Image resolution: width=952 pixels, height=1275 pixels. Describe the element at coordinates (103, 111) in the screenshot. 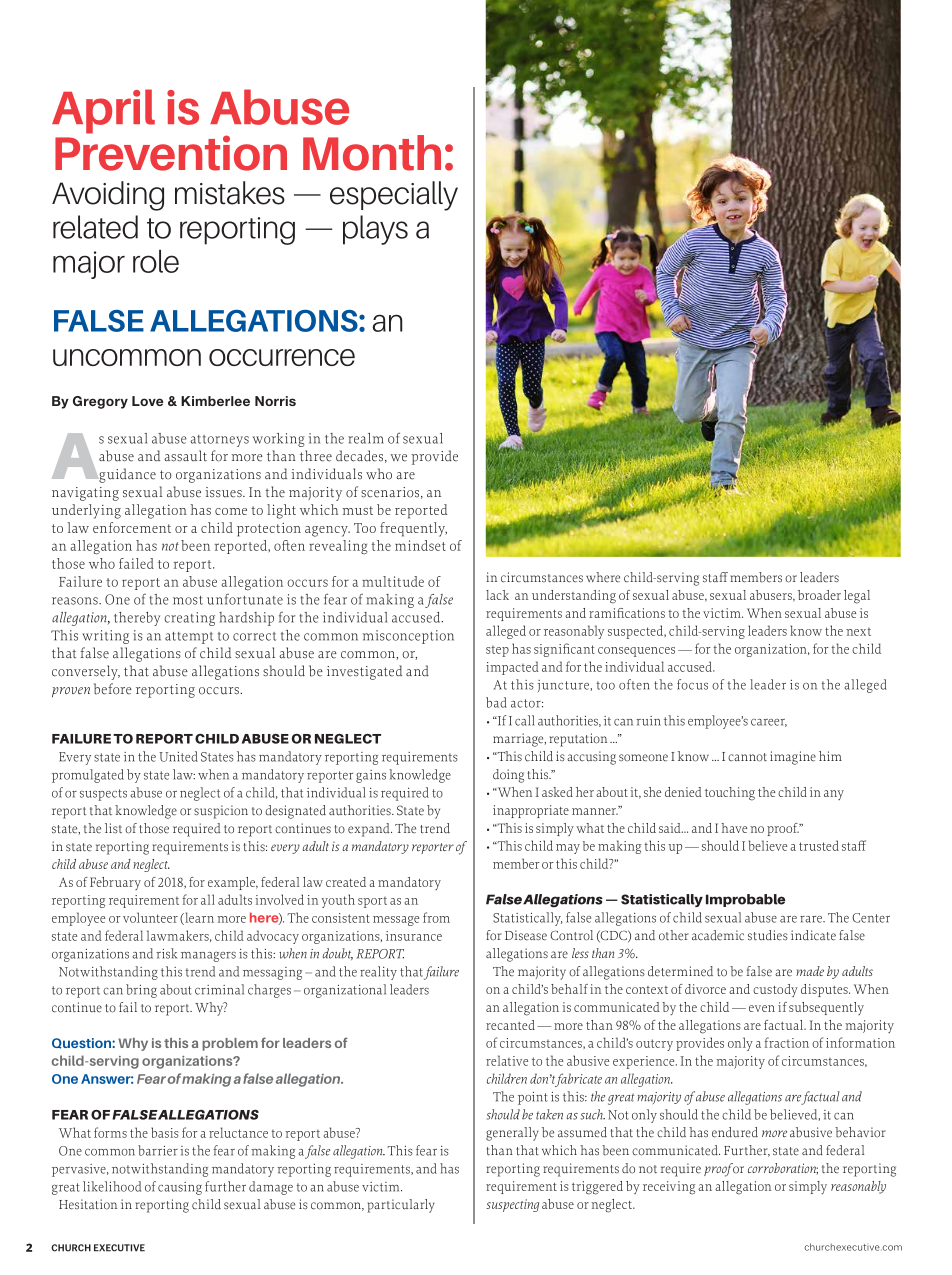

I see `April` at that location.
